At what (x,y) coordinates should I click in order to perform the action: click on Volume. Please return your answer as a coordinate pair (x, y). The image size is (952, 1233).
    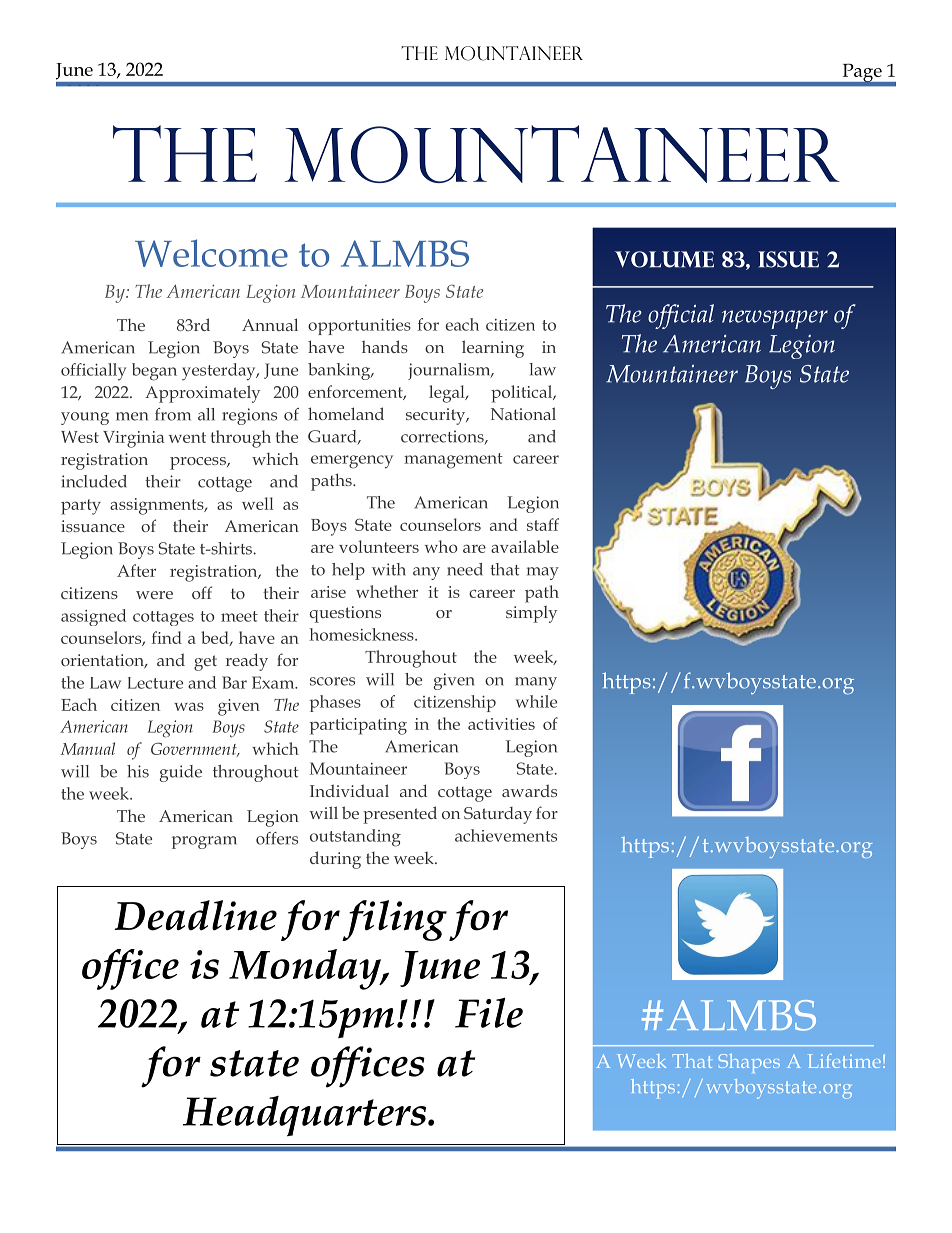
    Looking at the image, I should click on (664, 259).
